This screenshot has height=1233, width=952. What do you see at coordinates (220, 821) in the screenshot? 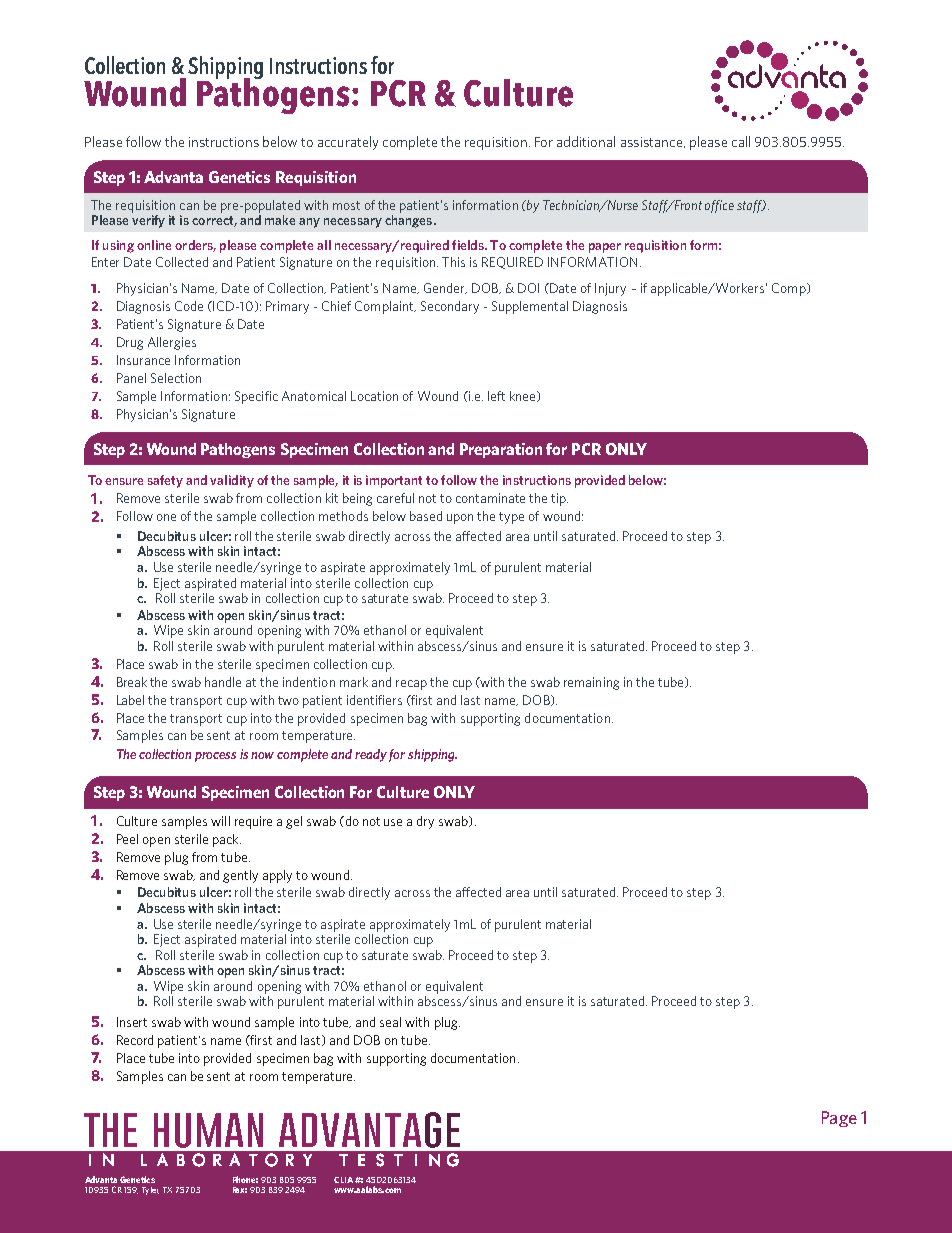
I see `will` at bounding box center [220, 821].
